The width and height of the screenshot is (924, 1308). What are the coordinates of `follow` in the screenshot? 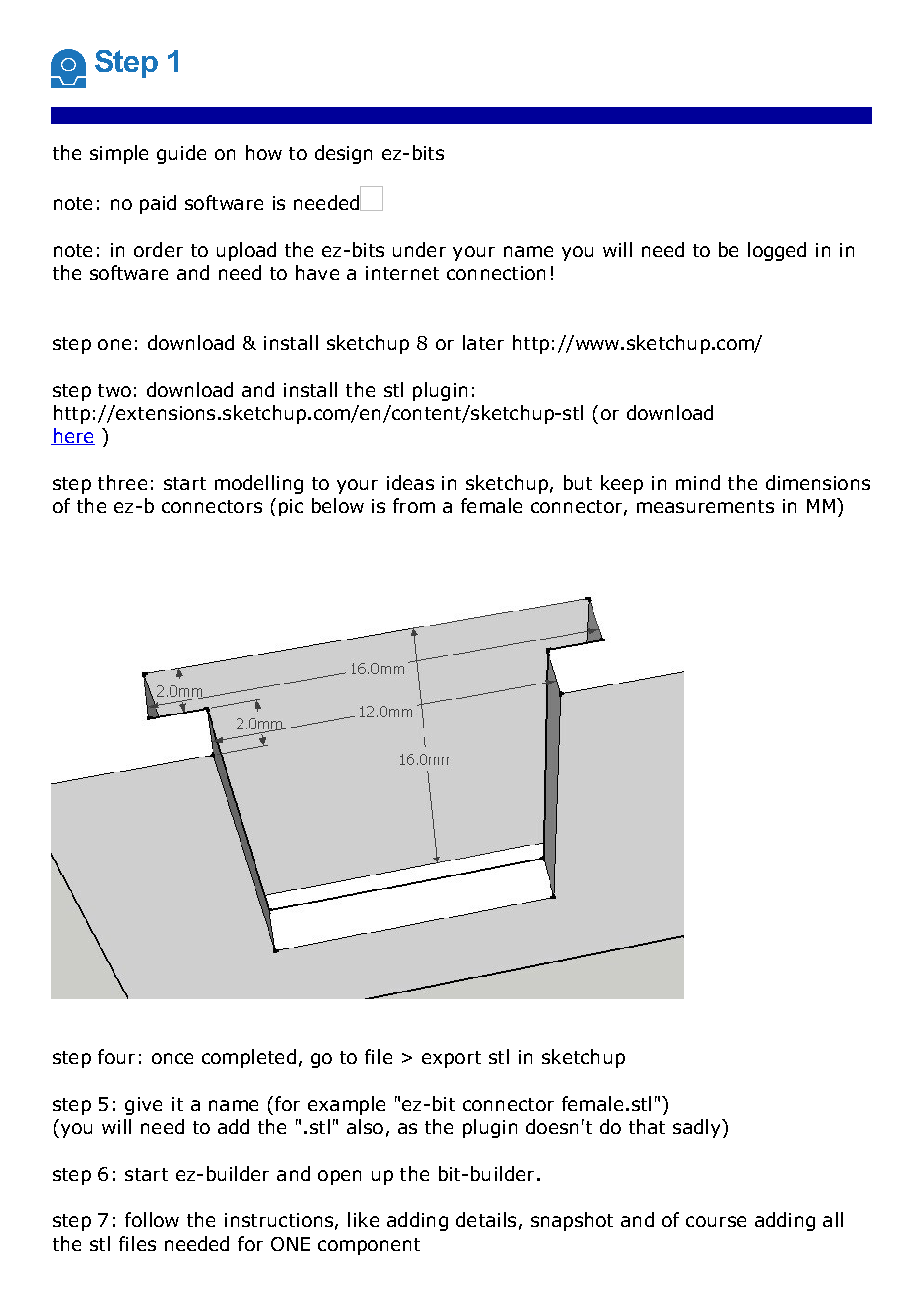 It's located at (152, 1219).
